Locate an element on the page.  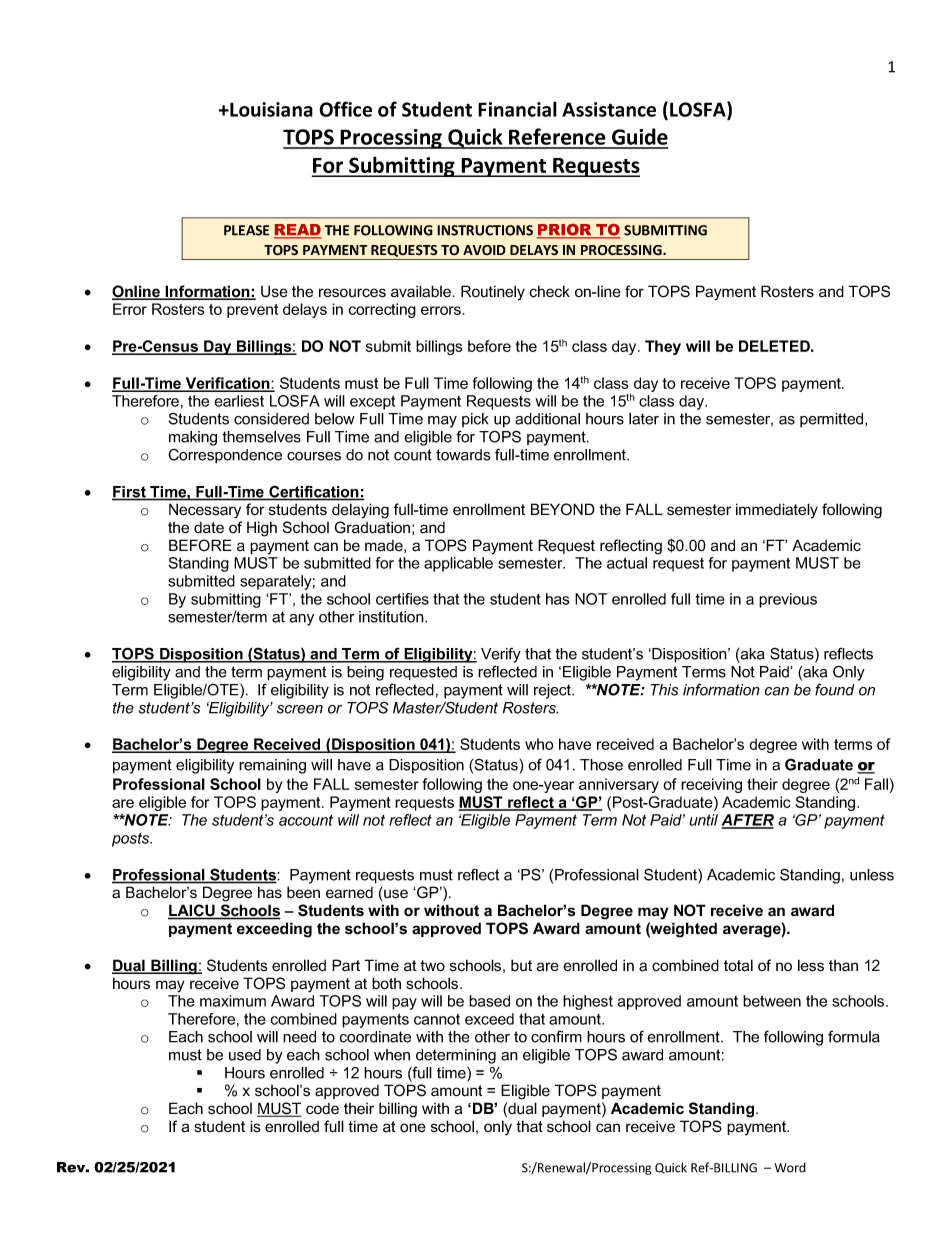
Louisiana is located at coordinates (270, 109).
